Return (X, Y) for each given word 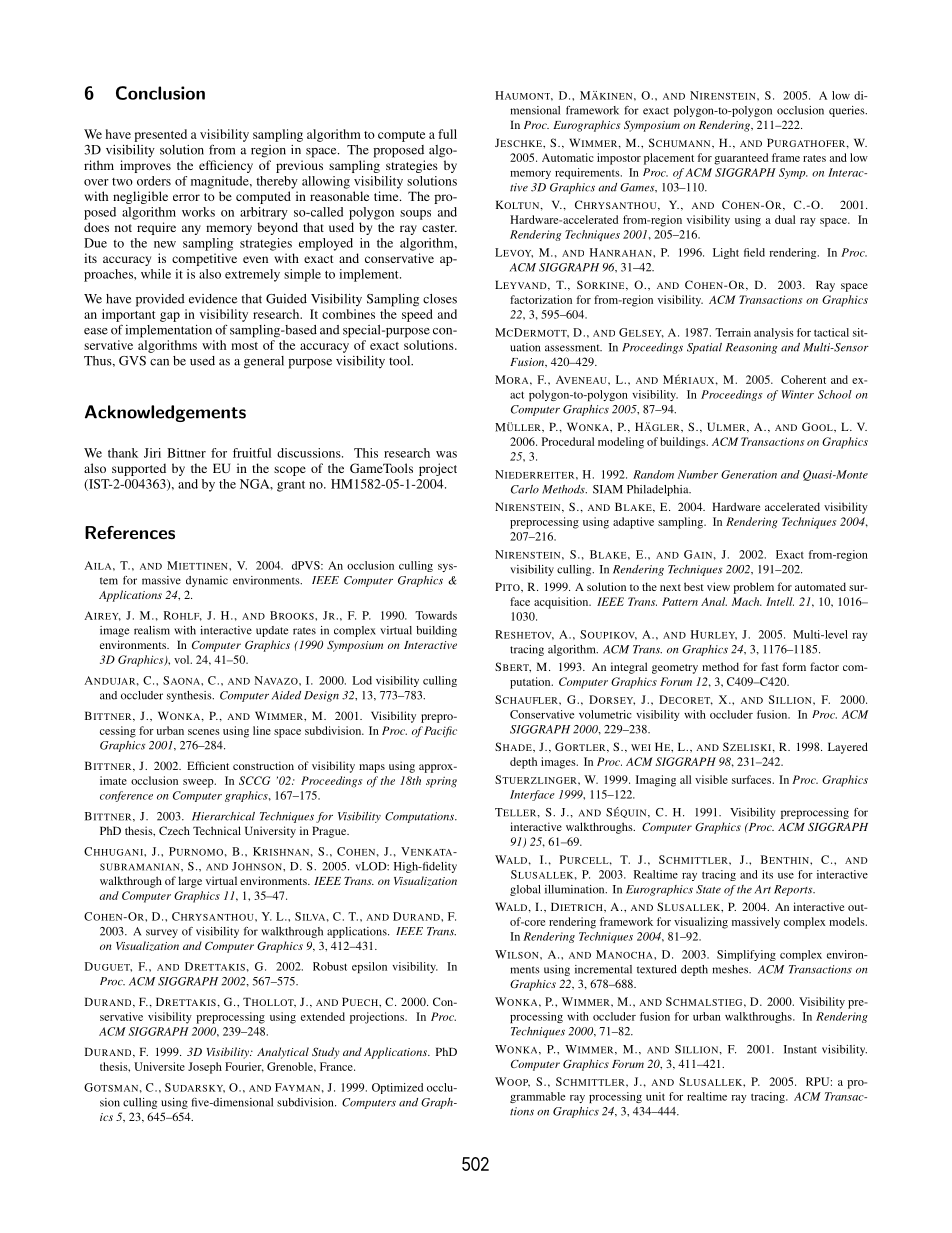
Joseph (205, 1068)
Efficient (208, 765)
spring (441, 782)
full (447, 134)
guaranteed (741, 159)
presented (160, 135)
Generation (749, 474)
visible (711, 779)
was (446, 454)
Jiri (152, 453)
